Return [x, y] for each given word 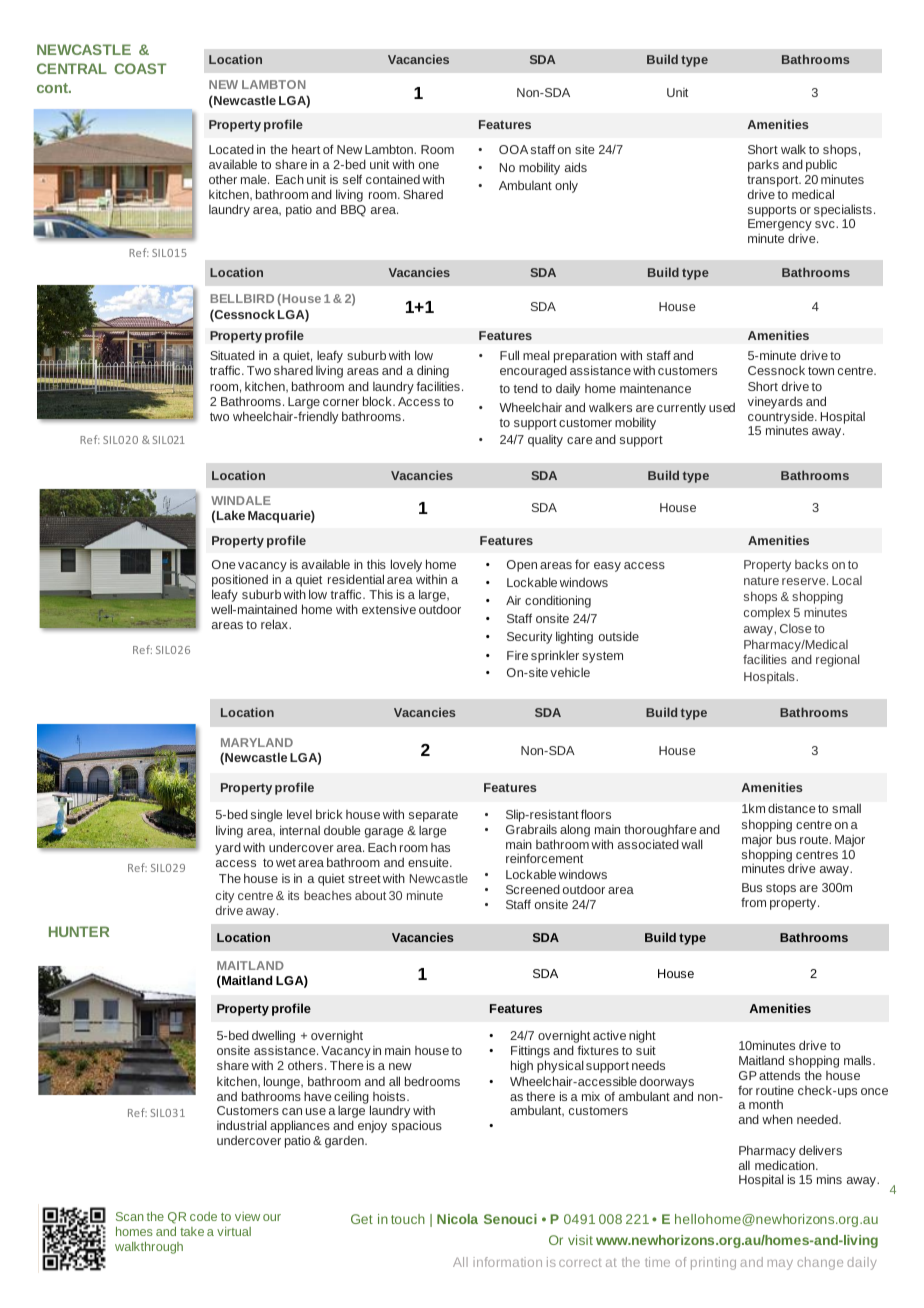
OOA [513, 149]
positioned [240, 582]
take [192, 1231]
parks [763, 166]
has [440, 847]
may [780, 1265]
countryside [782, 419]
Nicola [457, 1219]
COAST [140, 68]
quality [545, 441]
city [225, 896]
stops [781, 889]
